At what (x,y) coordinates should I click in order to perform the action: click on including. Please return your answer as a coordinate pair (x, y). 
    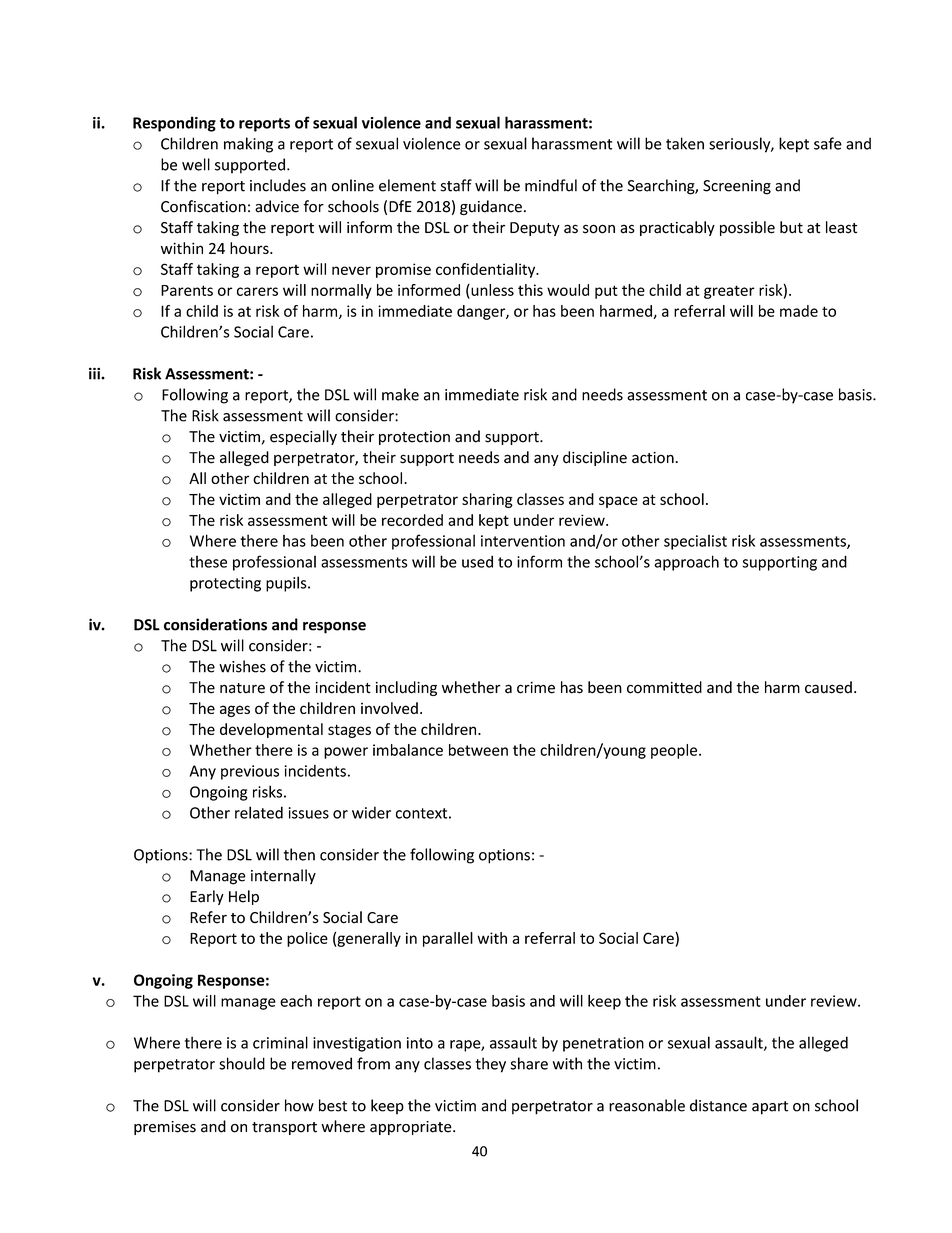
    Looking at the image, I should click on (406, 688).
